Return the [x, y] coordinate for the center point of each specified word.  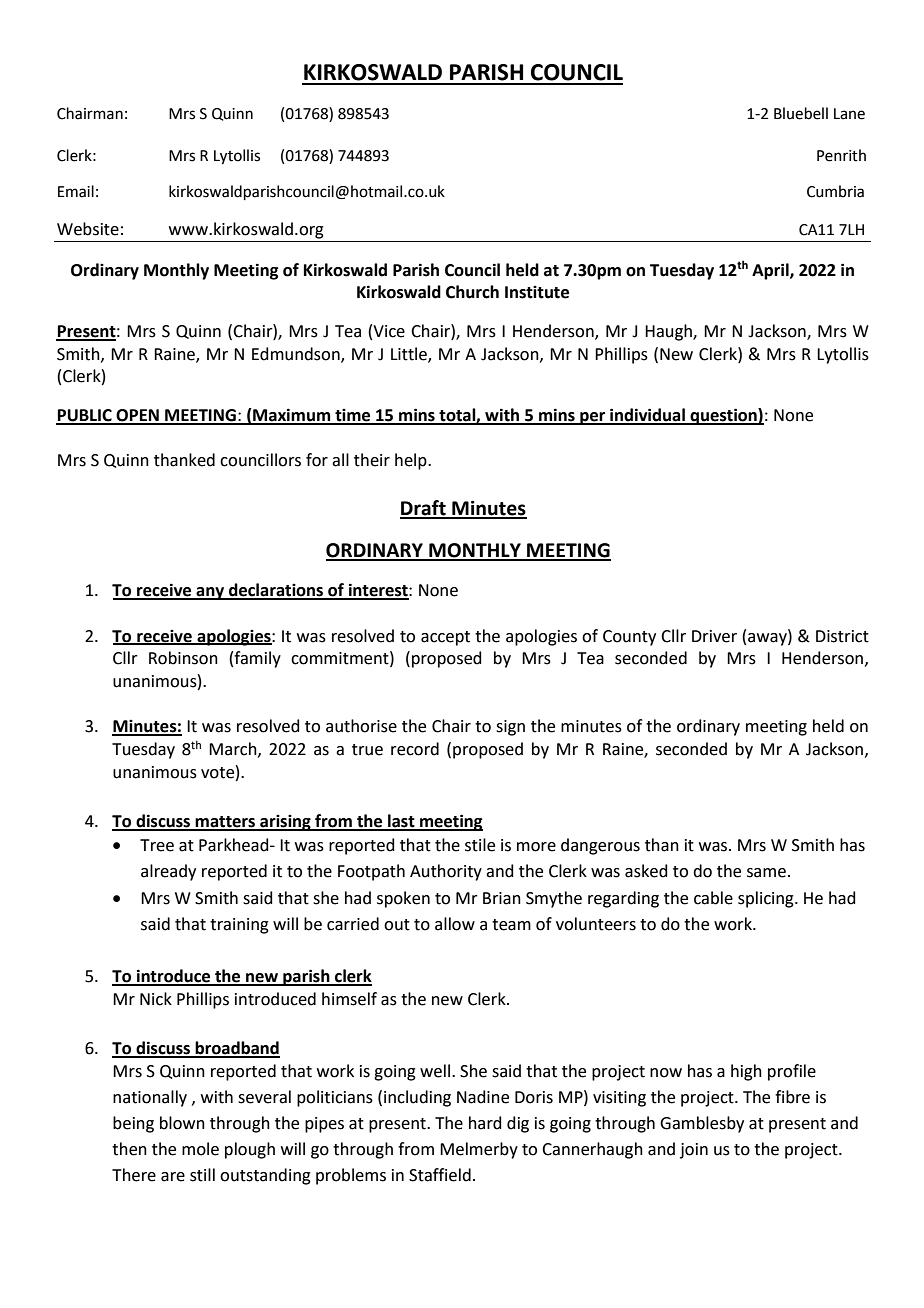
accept [445, 638]
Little [410, 354]
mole [200, 1149]
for [317, 460]
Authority [446, 872]
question [723, 416]
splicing [767, 899]
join [694, 1151]
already [168, 872]
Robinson [183, 658]
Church [472, 292]
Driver [714, 636]
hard [485, 1123]
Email [76, 191]
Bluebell [801, 113]
